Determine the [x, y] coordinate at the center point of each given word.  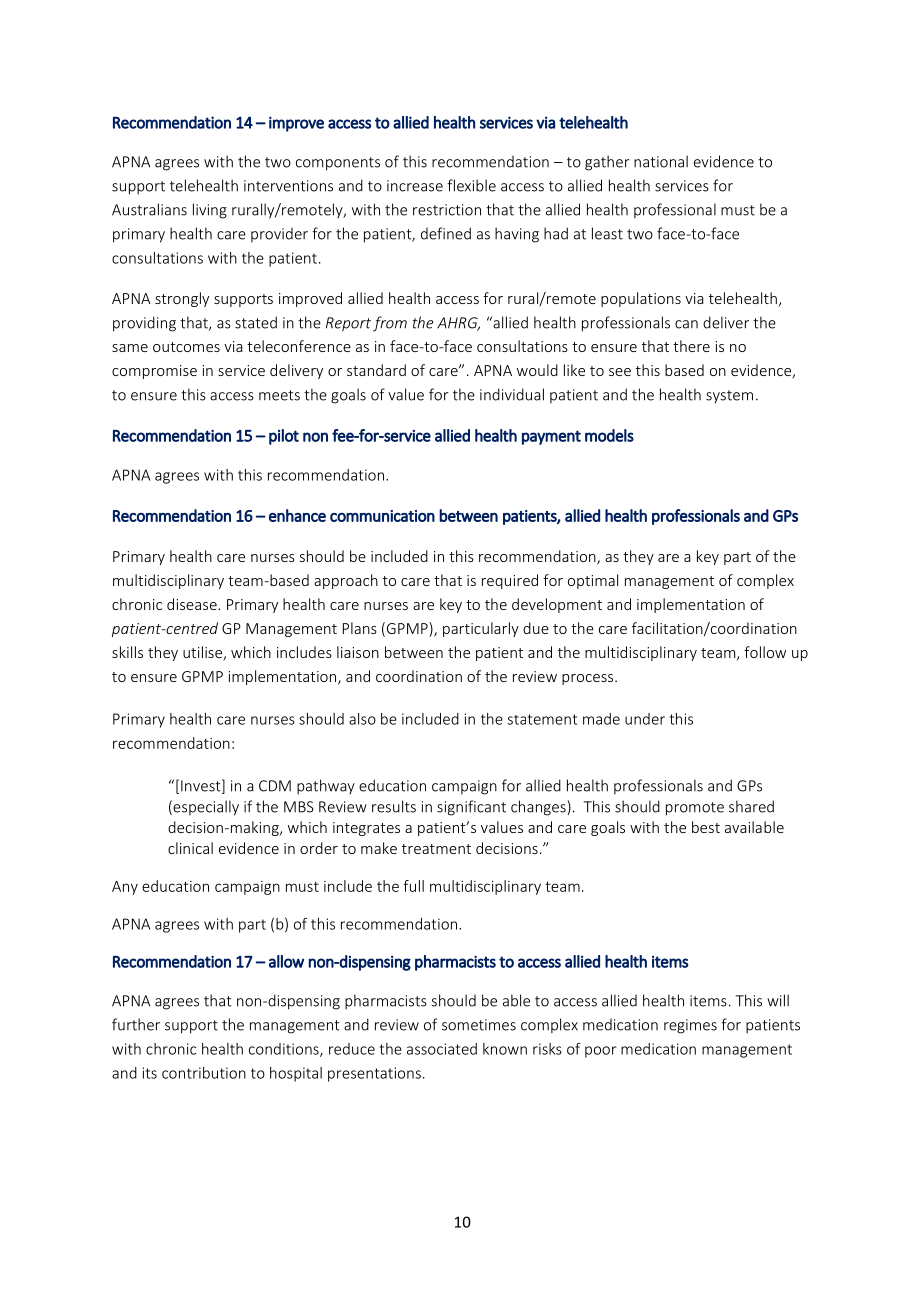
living [210, 211]
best [706, 827]
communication [382, 516]
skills [127, 652]
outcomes [186, 347]
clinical [190, 848]
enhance [297, 515]
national [661, 161]
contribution [204, 1073]
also [362, 719]
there [691, 346]
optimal [593, 581]
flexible [471, 185]
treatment [436, 849]
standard [376, 370]
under [645, 719]
